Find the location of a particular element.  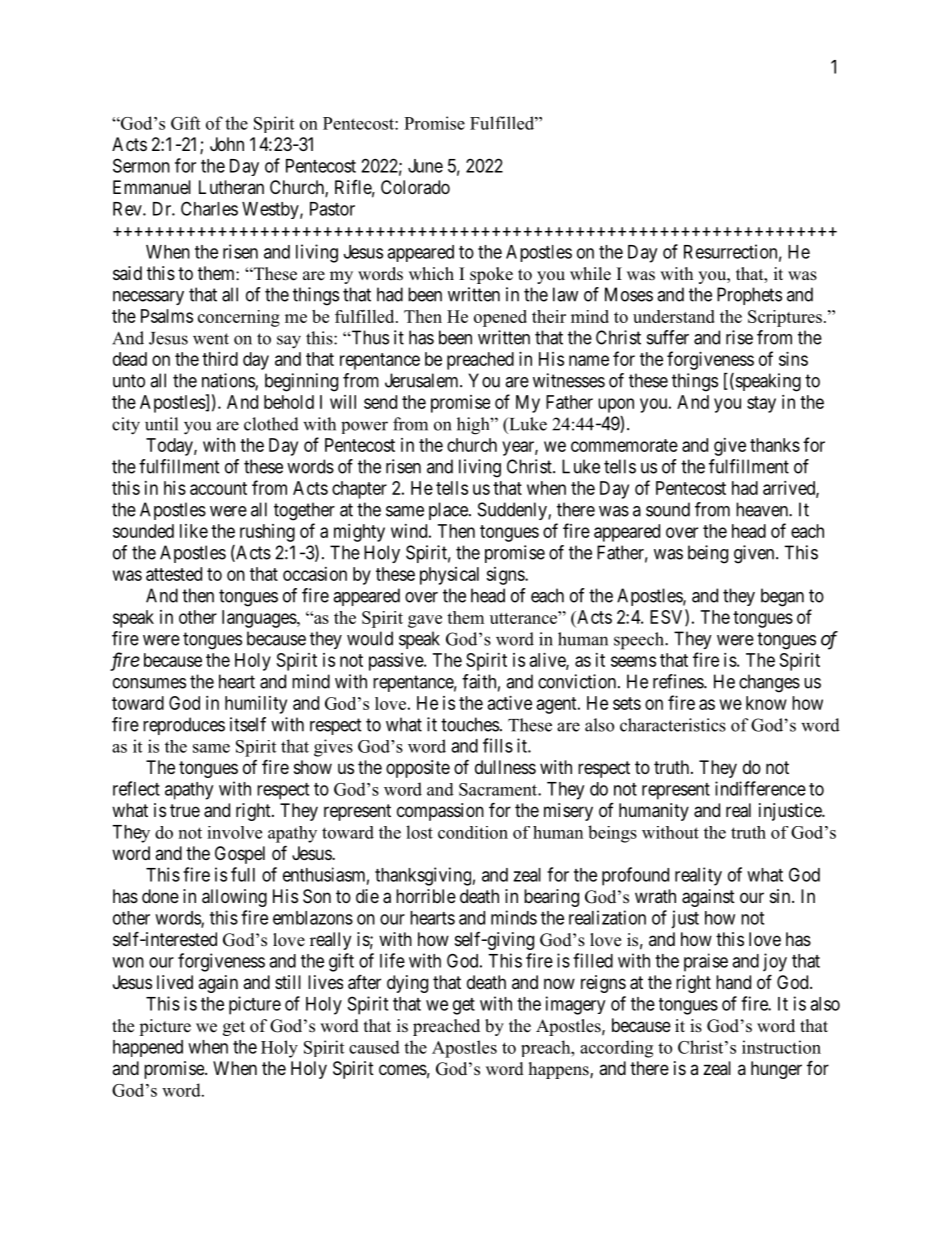

Prophets is located at coordinates (749, 296).
